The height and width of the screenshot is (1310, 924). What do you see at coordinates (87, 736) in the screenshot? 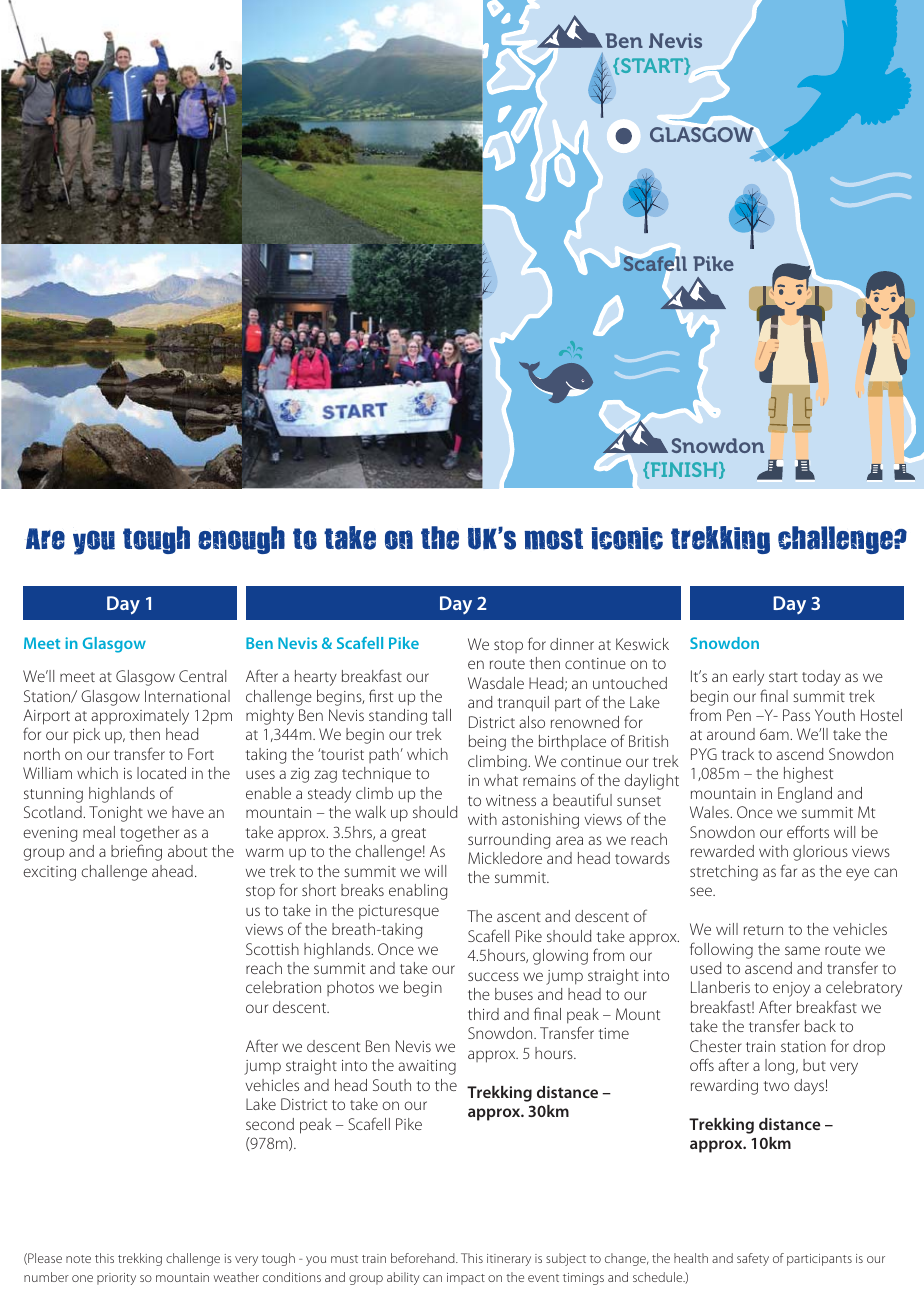
I see `pick` at bounding box center [87, 736].
